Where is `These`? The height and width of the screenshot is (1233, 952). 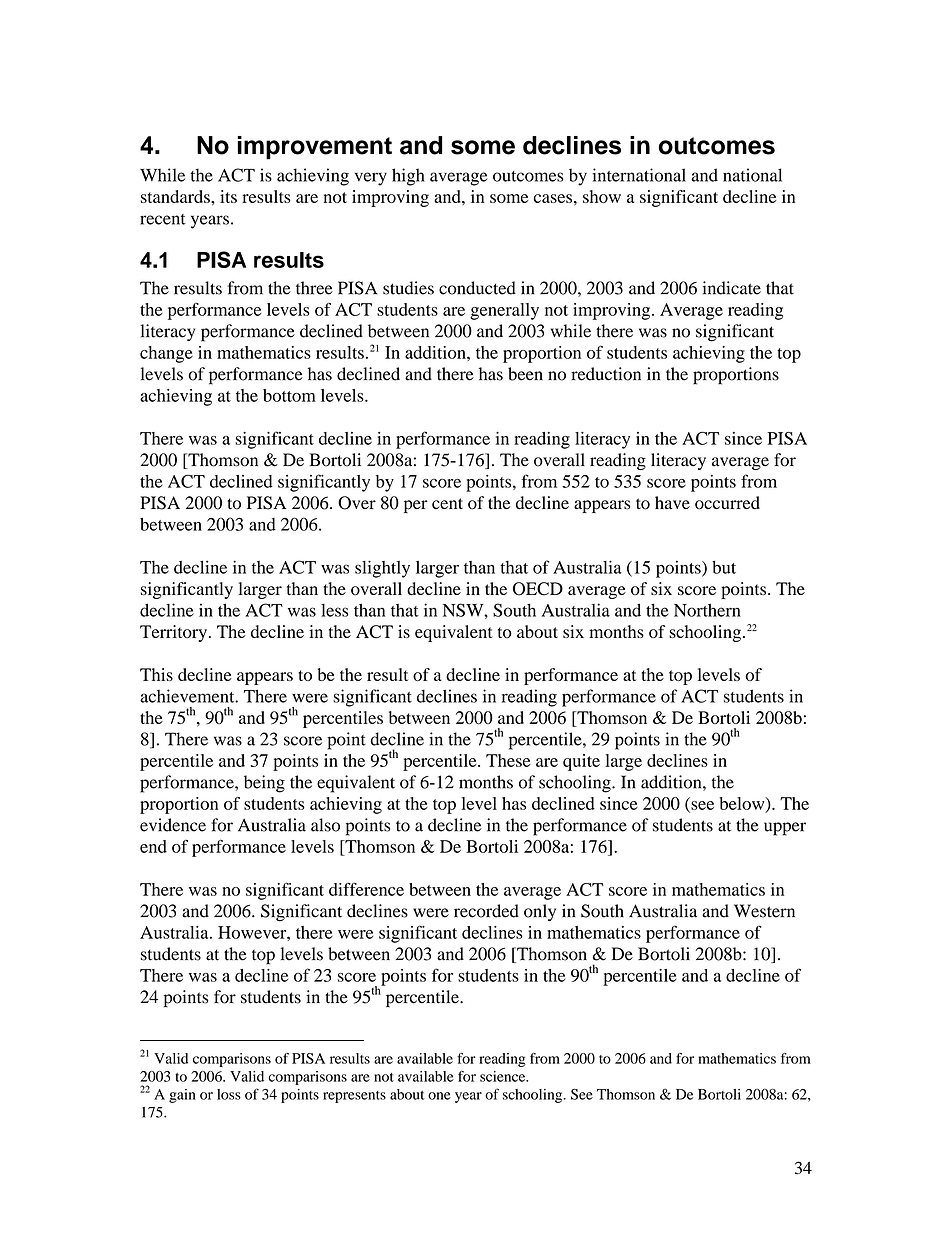
These is located at coordinates (508, 760).
